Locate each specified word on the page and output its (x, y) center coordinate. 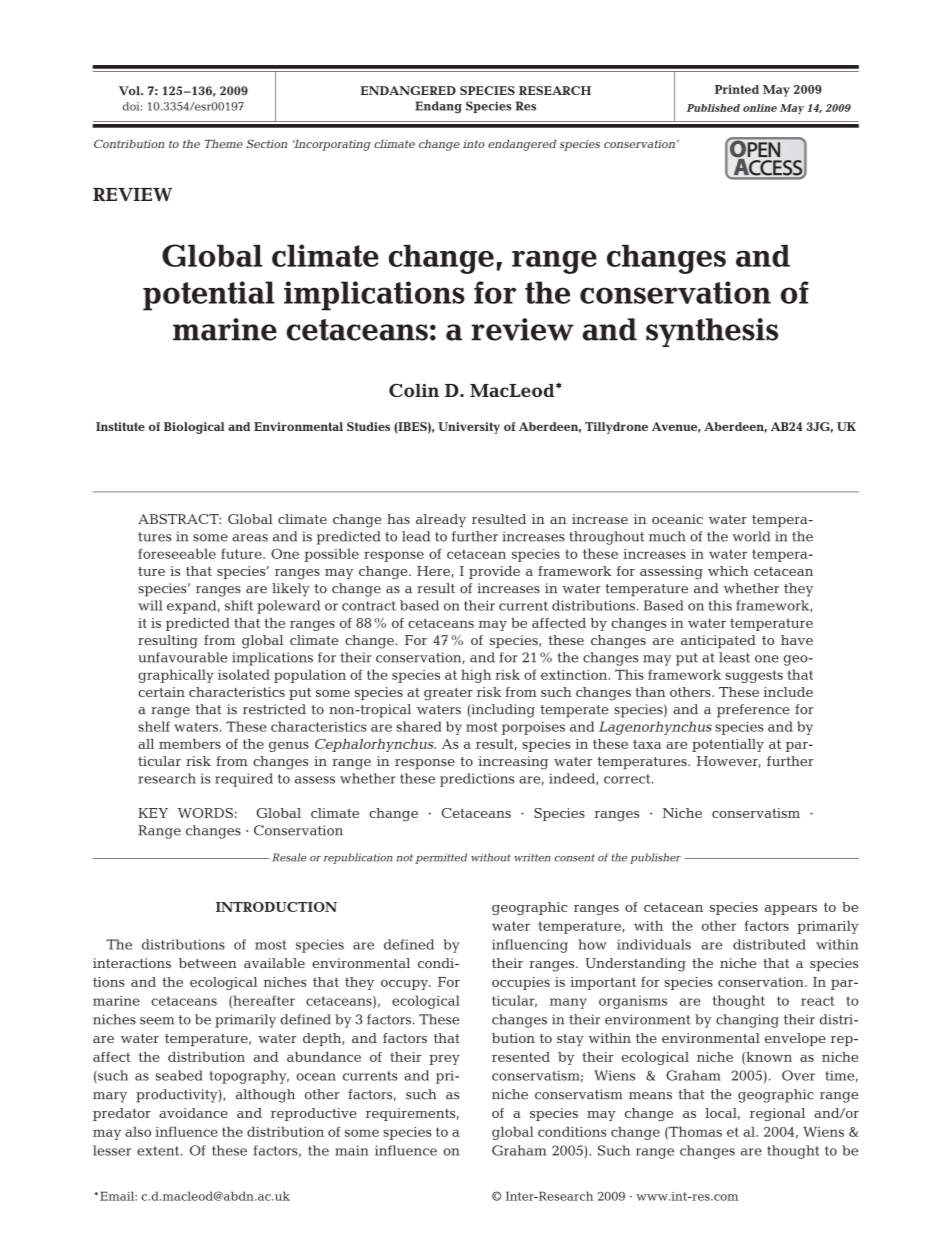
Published (713, 108)
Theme (224, 143)
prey (444, 1060)
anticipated (718, 641)
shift (239, 605)
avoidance (193, 1113)
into (474, 144)
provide (494, 572)
